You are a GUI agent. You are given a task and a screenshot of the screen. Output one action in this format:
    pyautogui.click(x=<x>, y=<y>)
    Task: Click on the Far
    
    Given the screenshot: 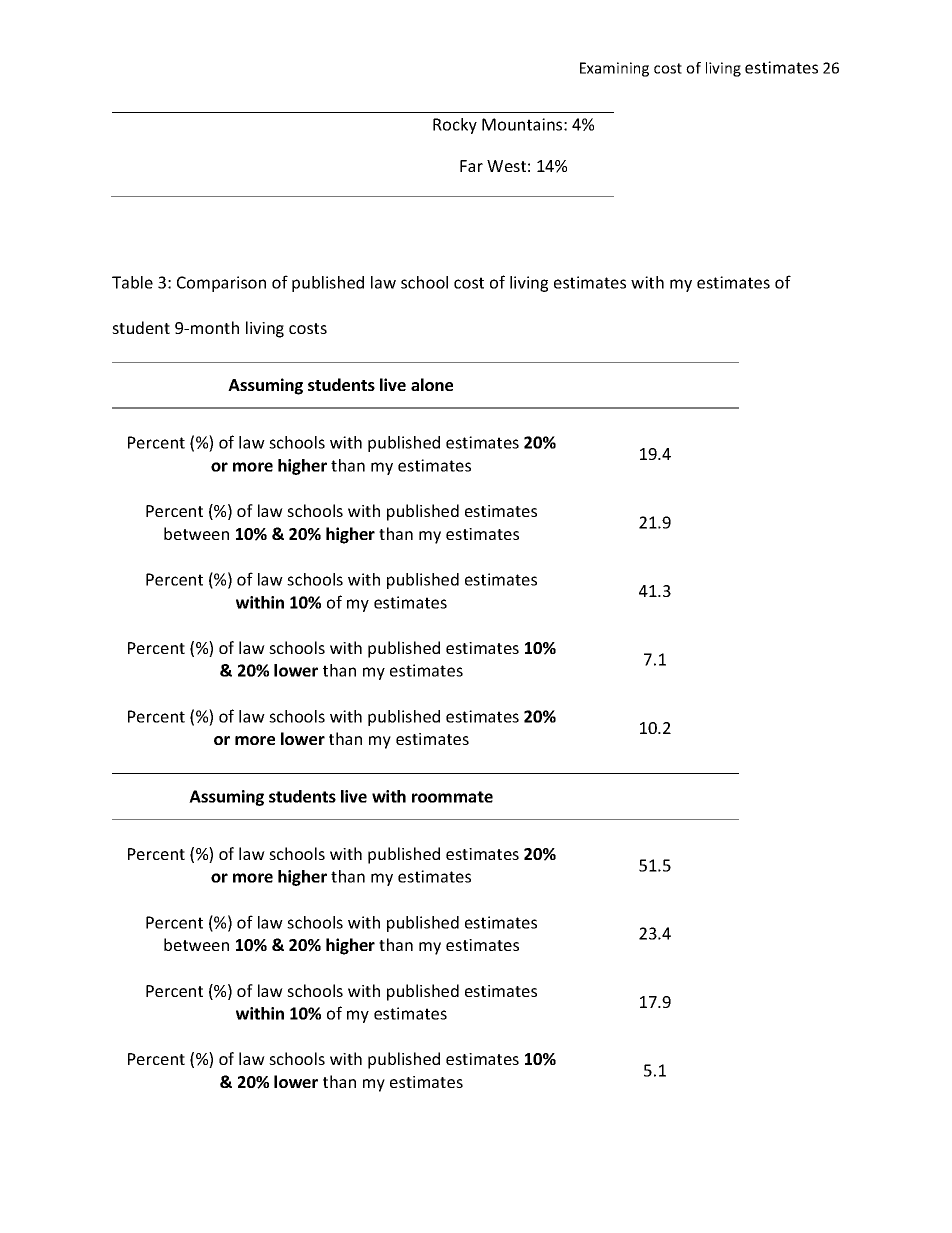 What is the action you would take?
    pyautogui.click(x=471, y=166)
